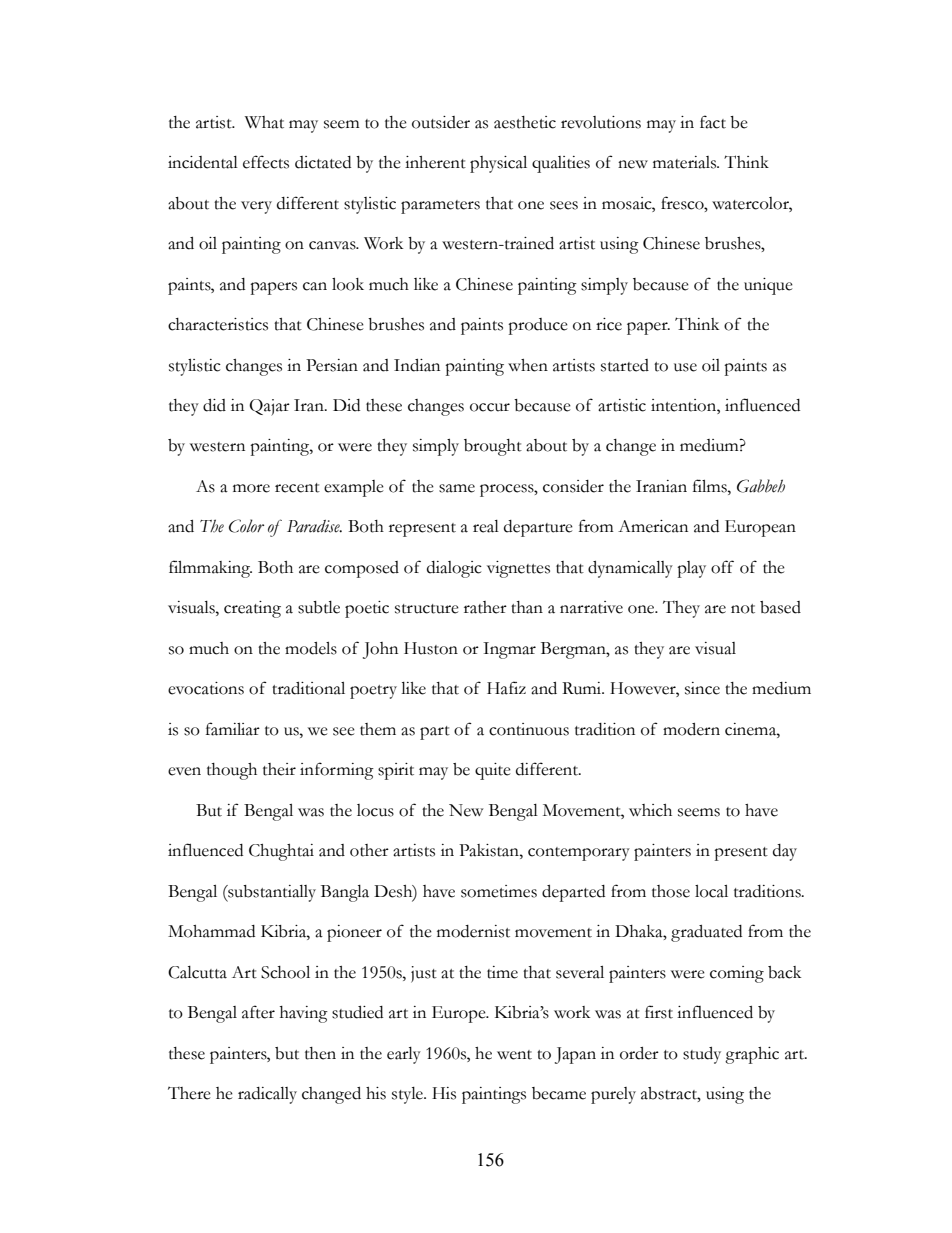  Describe the element at coordinates (711, 891) in the screenshot. I see `local` at that location.
